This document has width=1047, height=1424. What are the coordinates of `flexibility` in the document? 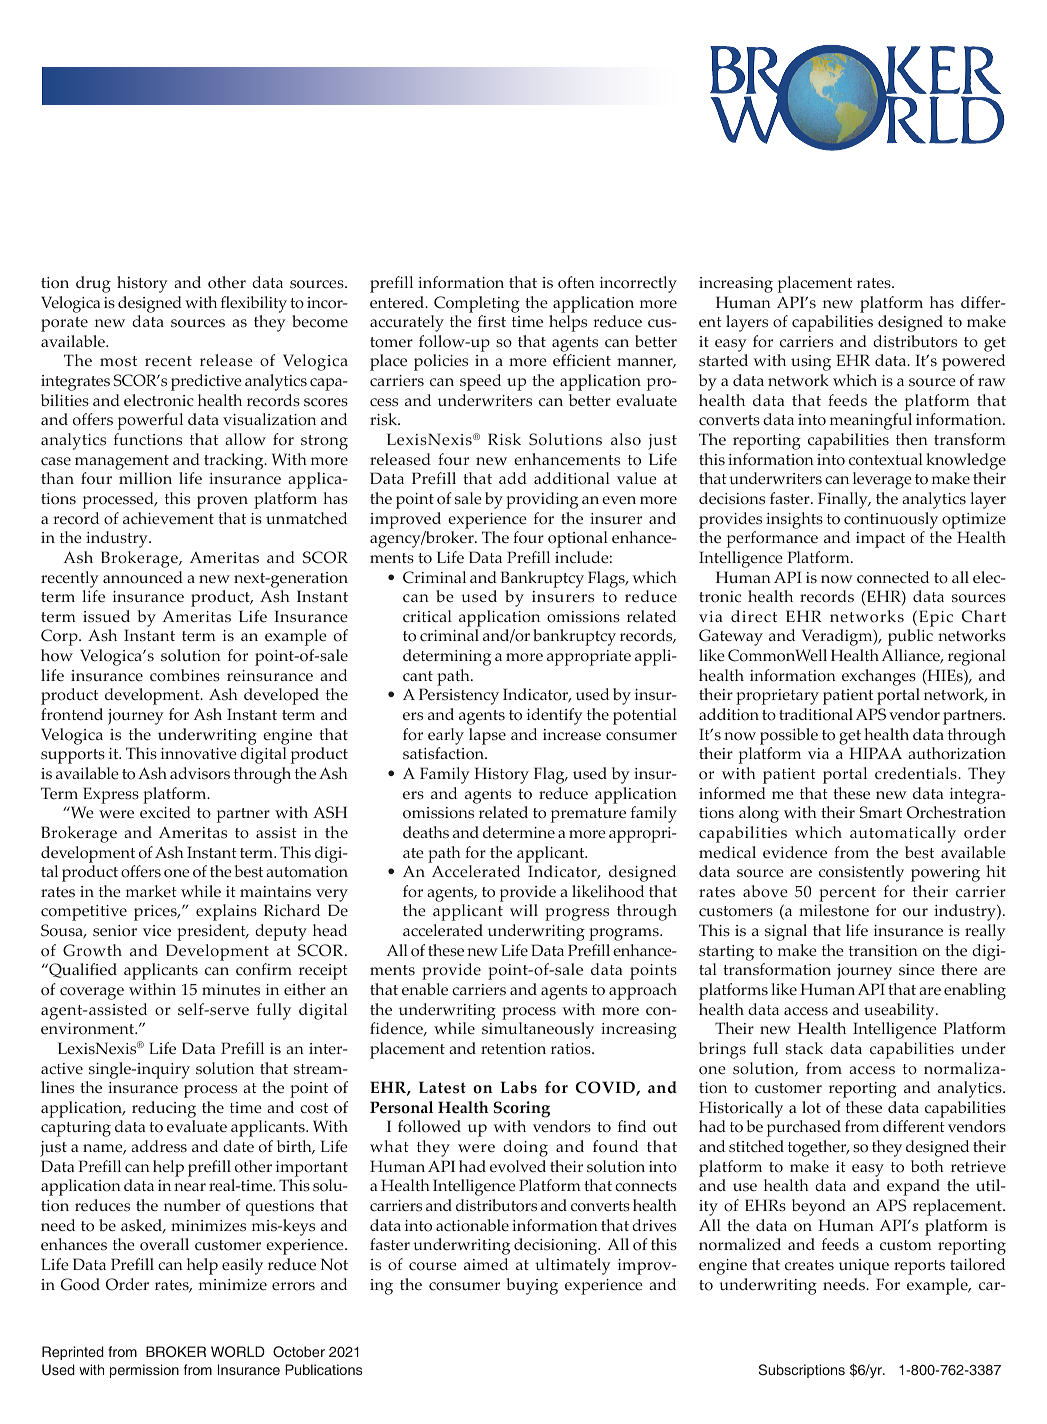 It's located at (254, 304).
